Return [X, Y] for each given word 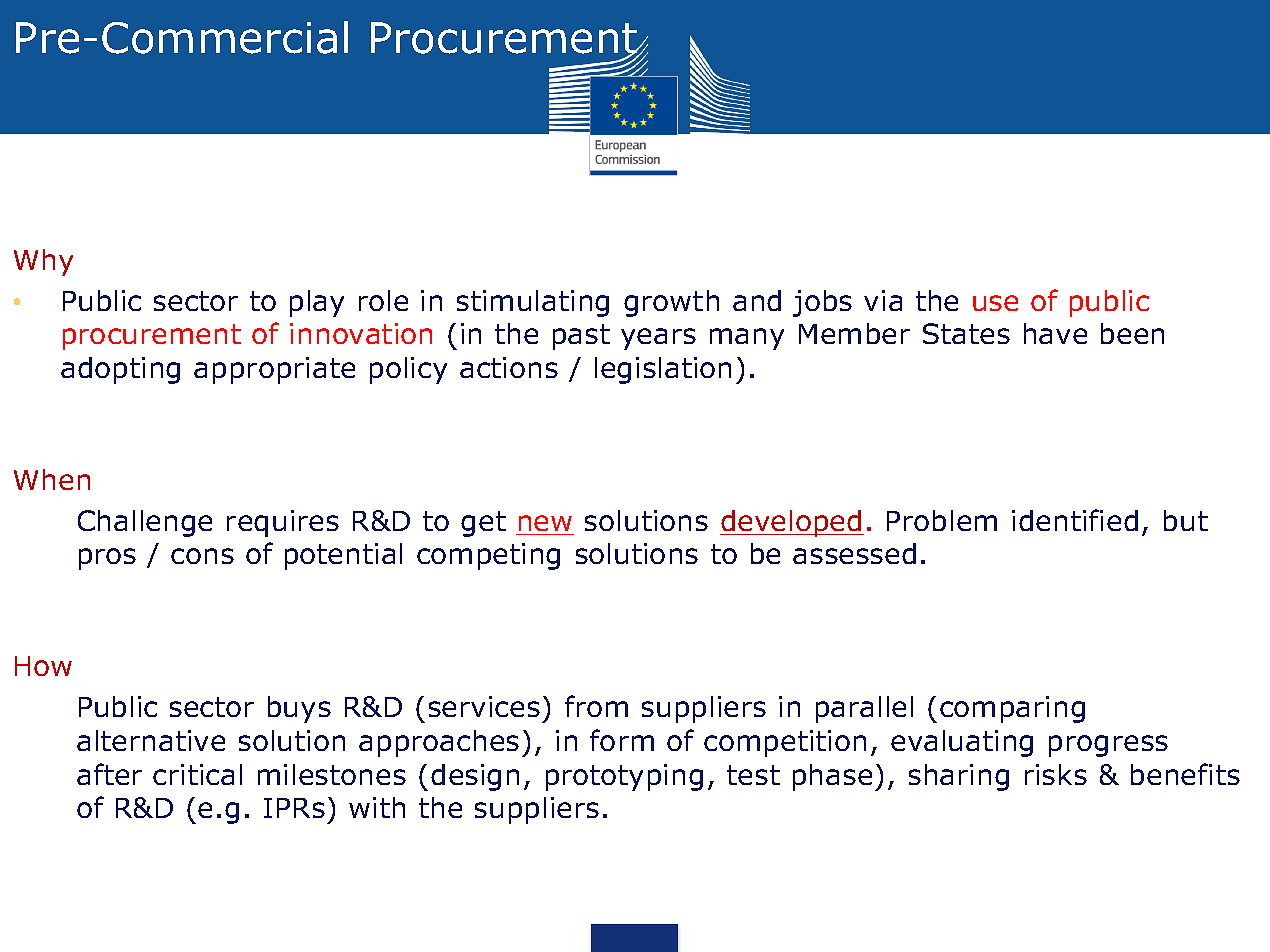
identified [1075, 520]
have [1055, 333]
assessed [854, 553]
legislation [663, 370]
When [52, 479]
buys [299, 709]
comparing [1012, 709]
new [545, 523]
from [596, 706]
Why [43, 262]
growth [671, 303]
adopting [120, 370]
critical [197, 774]
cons [202, 556]
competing [488, 556]
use [995, 303]
